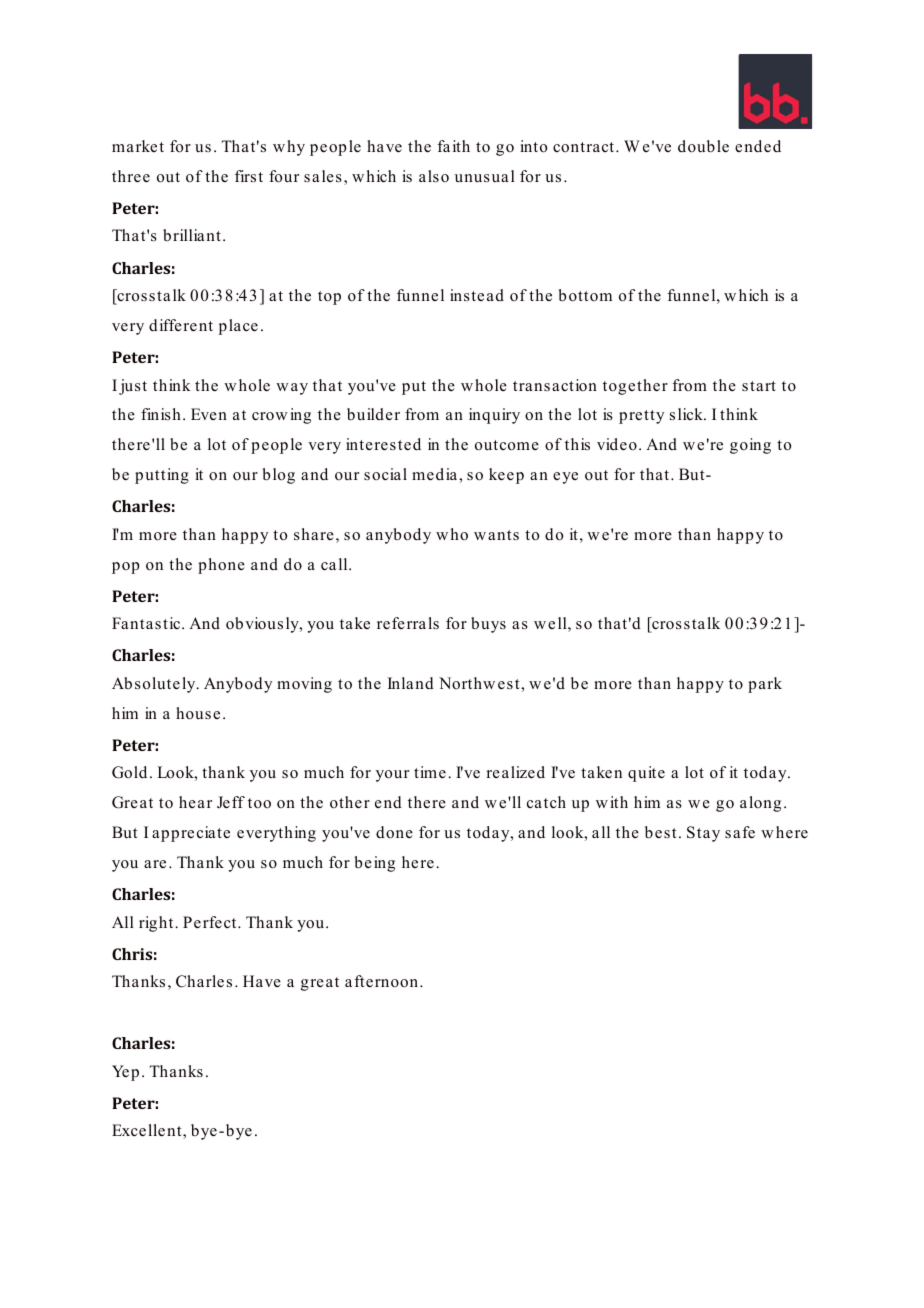 This page has width=924, height=1308. What do you see at coordinates (646, 774) in the page?
I see `quite` at bounding box center [646, 774].
